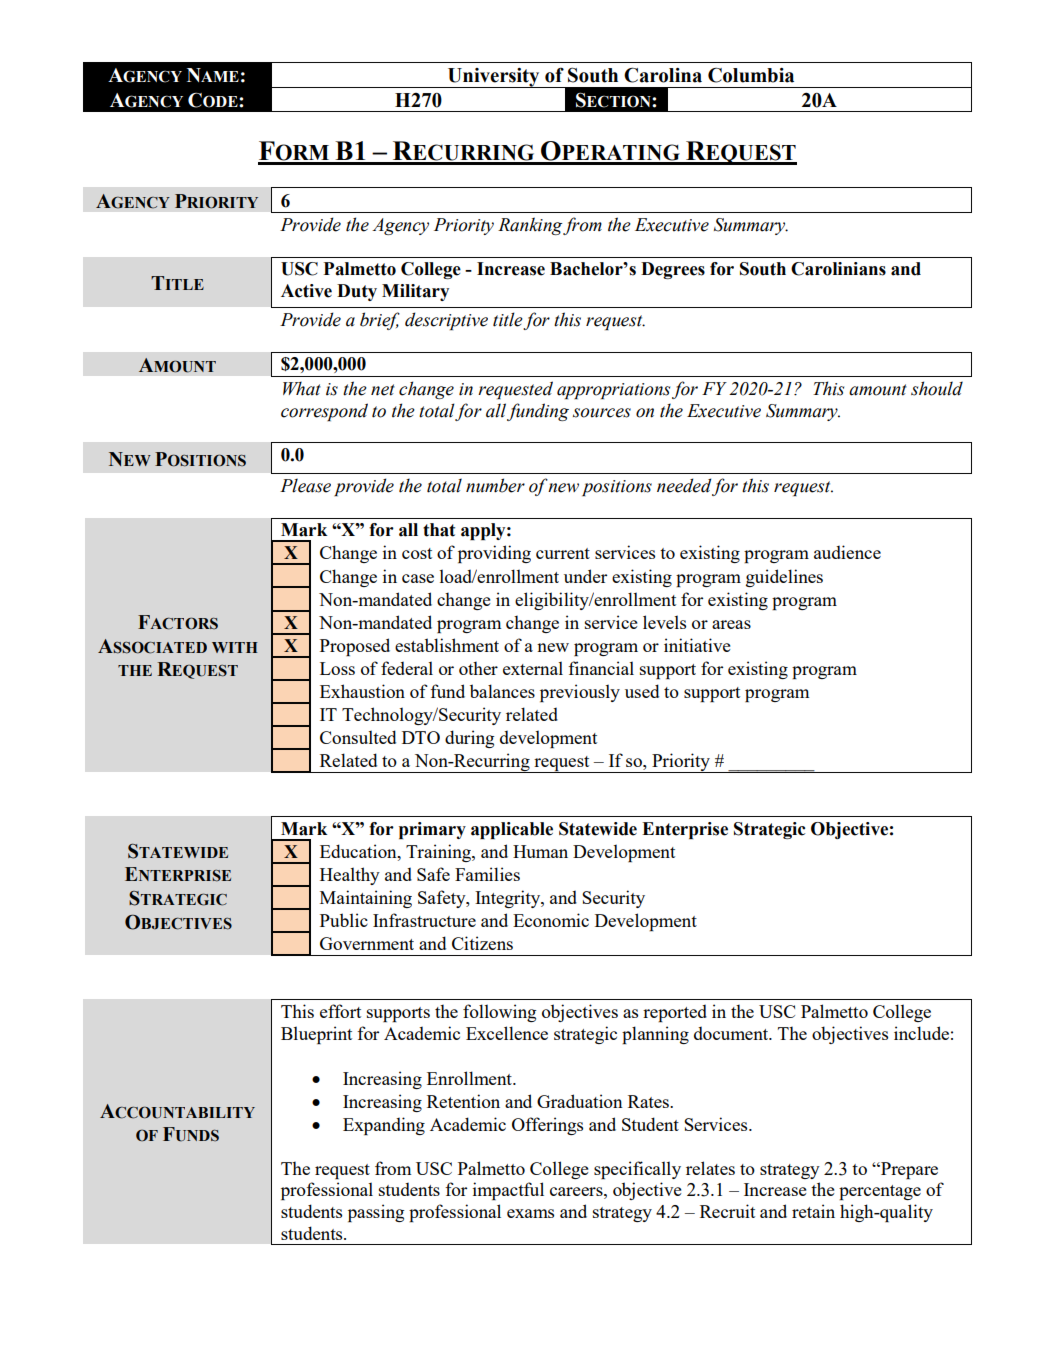 This document has height=1365, width=1055. What do you see at coordinates (494, 78) in the document?
I see `University` at bounding box center [494, 78].
